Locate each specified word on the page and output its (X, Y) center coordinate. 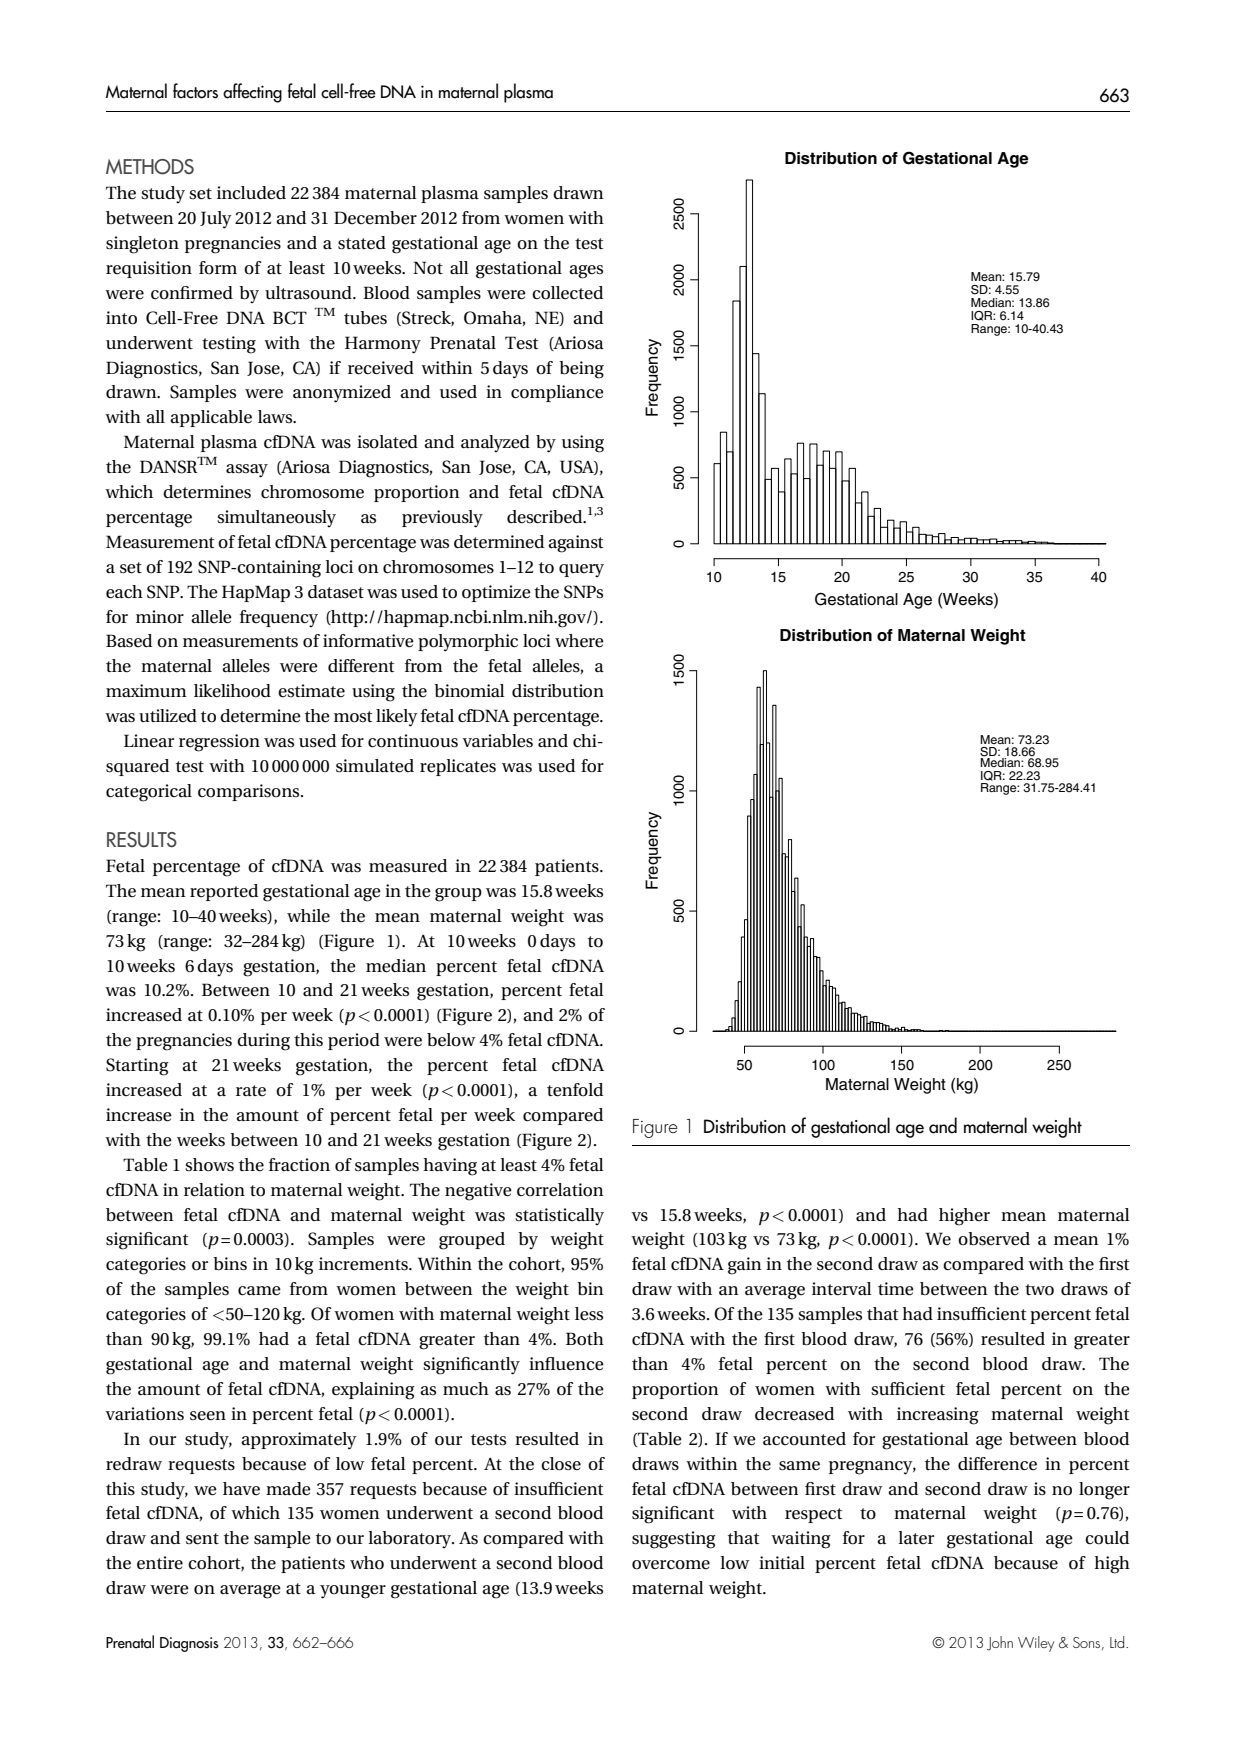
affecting (252, 93)
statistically (559, 1216)
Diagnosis (189, 1644)
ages (586, 272)
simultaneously (276, 518)
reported (224, 892)
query (581, 570)
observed (994, 1239)
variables (497, 741)
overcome (671, 1565)
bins (230, 1264)
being (581, 370)
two (1039, 1290)
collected (567, 293)
